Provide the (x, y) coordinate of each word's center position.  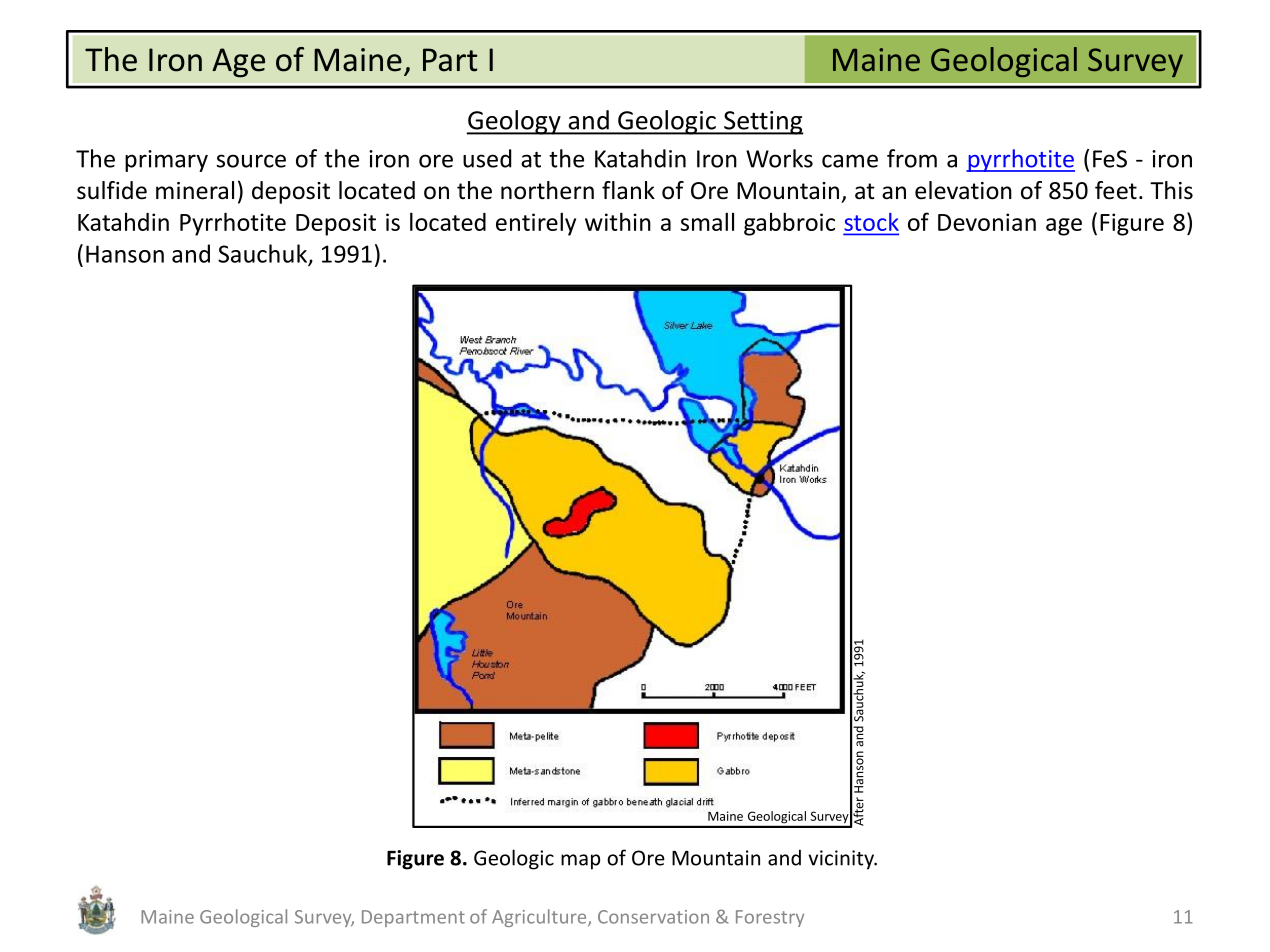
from (912, 158)
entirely (536, 224)
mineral (195, 190)
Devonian (987, 222)
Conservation (653, 917)
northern (547, 190)
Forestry (770, 918)
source (251, 161)
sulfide (112, 190)
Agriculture (540, 918)
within (618, 221)
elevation (963, 190)
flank (628, 190)
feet (1116, 190)
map (580, 862)
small (707, 221)
